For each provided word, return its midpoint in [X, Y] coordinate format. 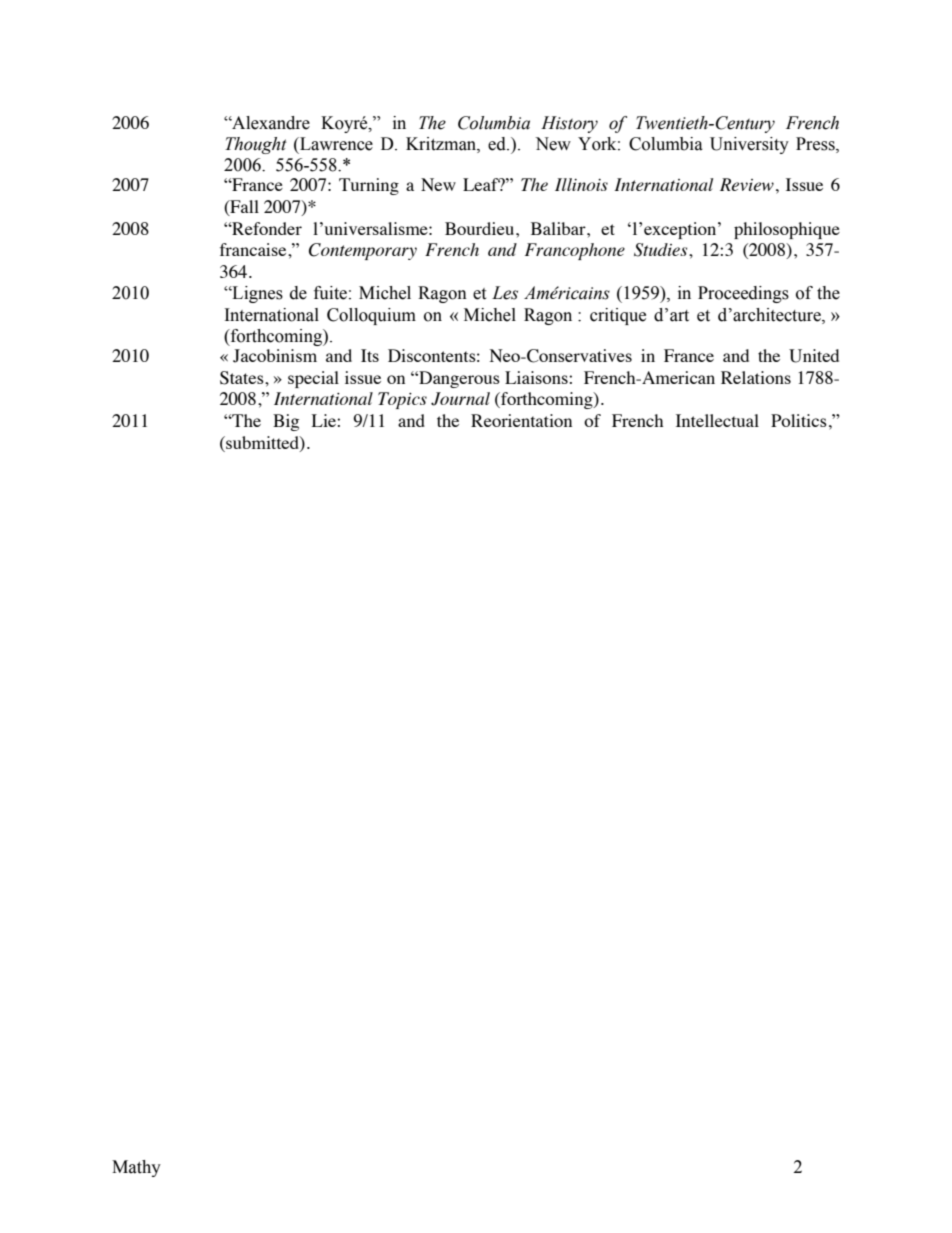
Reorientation [521, 420]
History [569, 124]
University [749, 145]
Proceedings [743, 294]
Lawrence [335, 144]
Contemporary [363, 251]
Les [505, 293]
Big [286, 422]
